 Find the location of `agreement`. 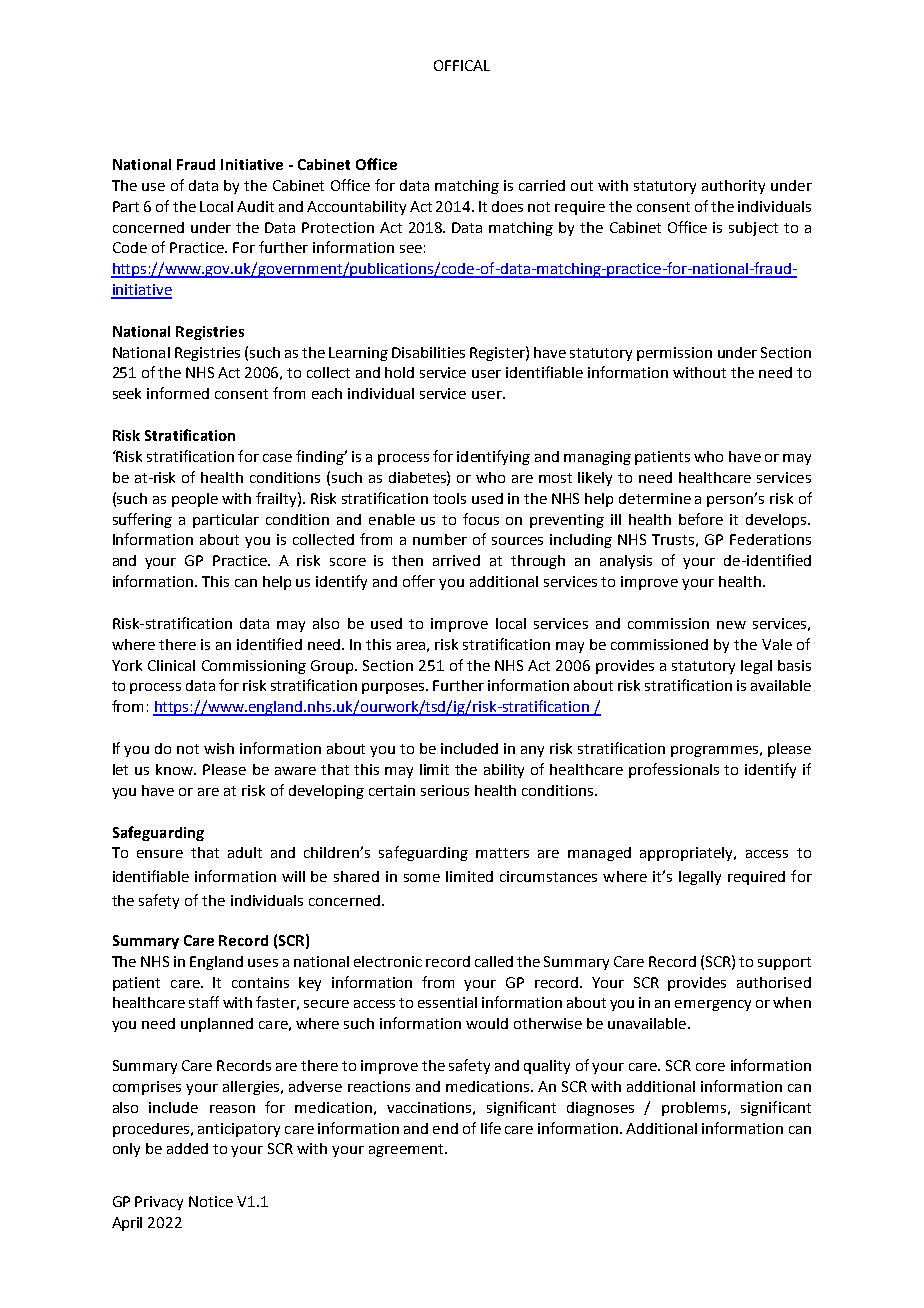

agreement is located at coordinates (407, 1150).
